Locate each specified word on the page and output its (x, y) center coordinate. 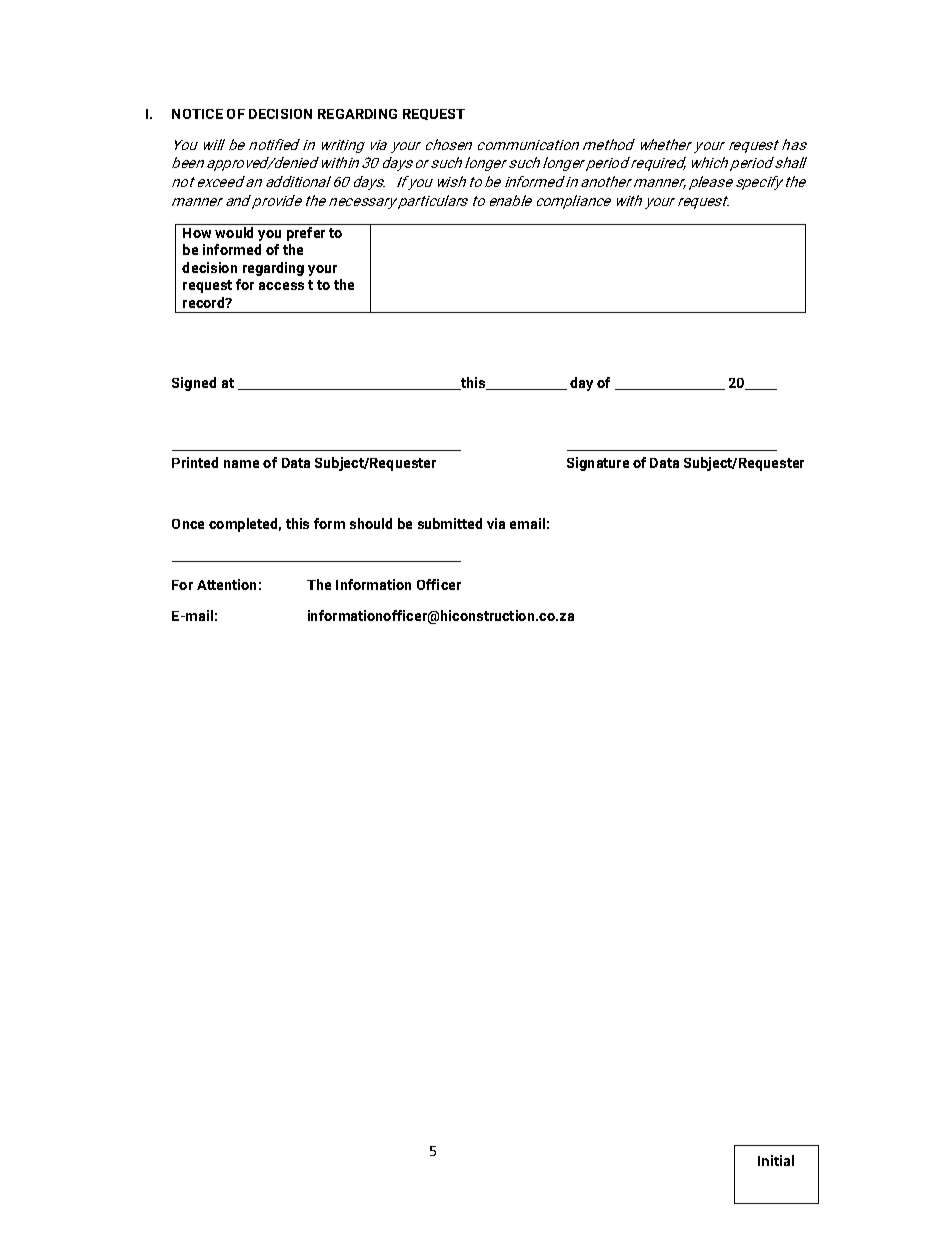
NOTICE (197, 114)
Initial (776, 1160)
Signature (598, 464)
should (371, 523)
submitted (450, 523)
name (241, 464)
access (281, 286)
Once (188, 524)
